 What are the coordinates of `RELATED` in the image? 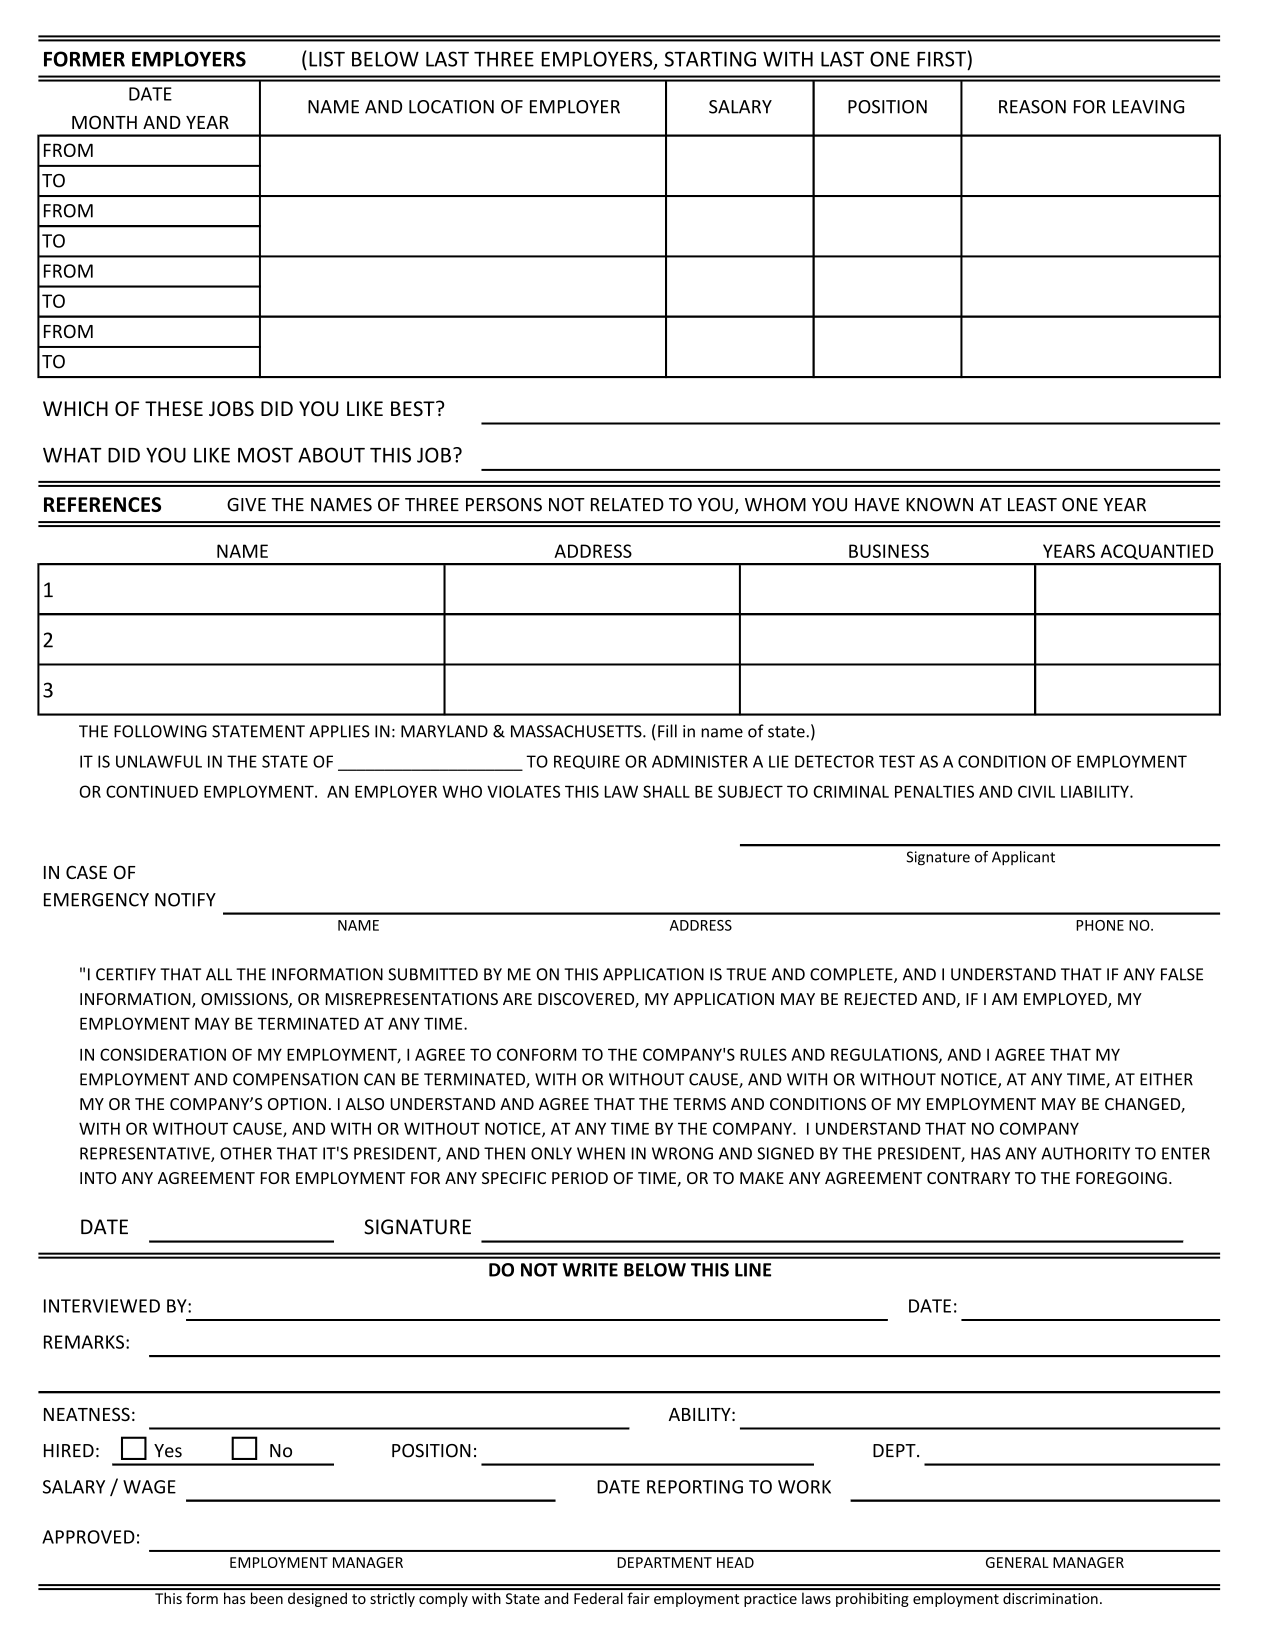 It's located at (627, 504).
